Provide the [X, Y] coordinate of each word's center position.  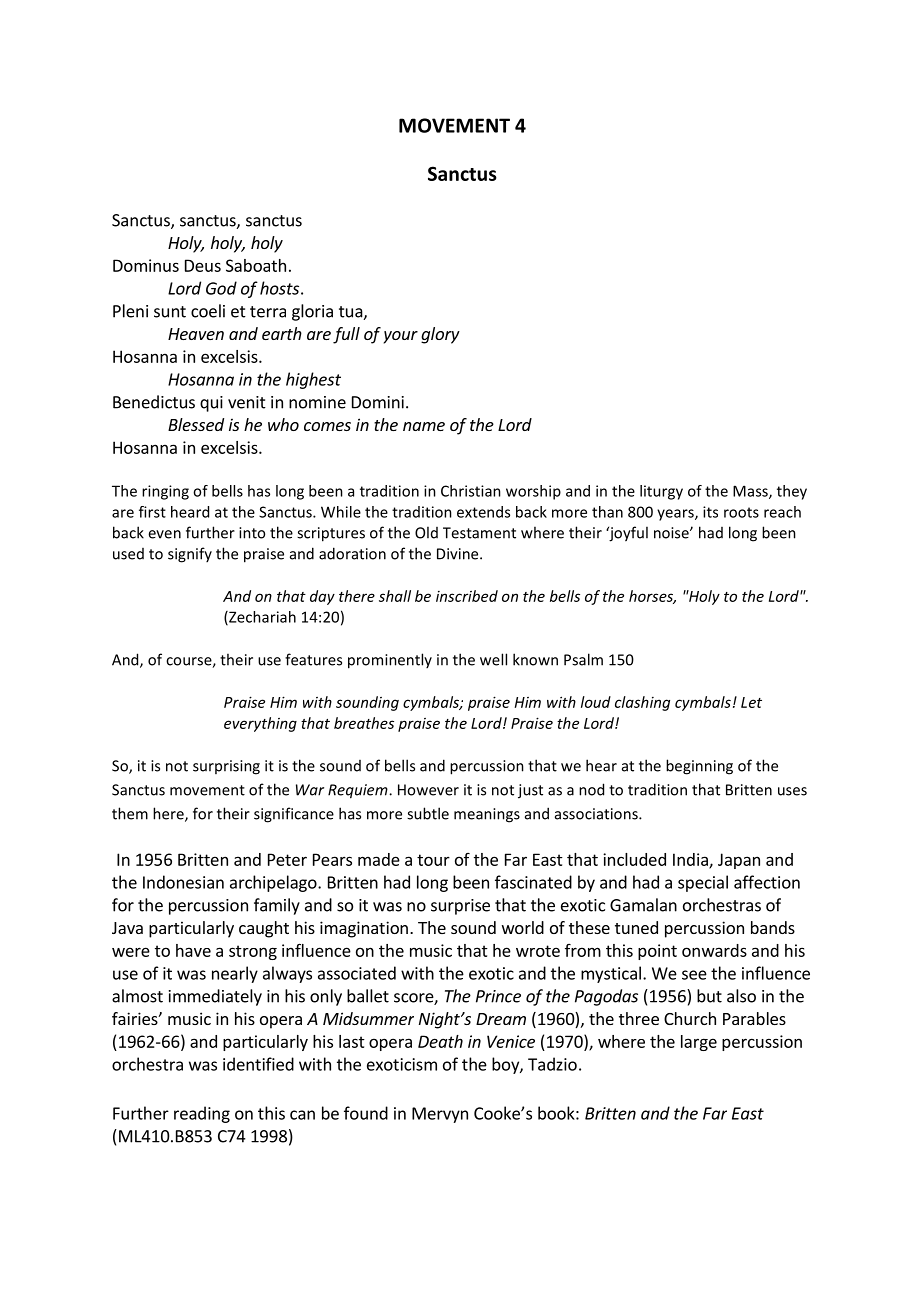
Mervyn [440, 1115]
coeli [208, 311]
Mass [751, 492]
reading [202, 1114]
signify [190, 555]
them [130, 813]
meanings [487, 815]
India [691, 860]
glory [440, 335]
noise [672, 533]
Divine [459, 554]
